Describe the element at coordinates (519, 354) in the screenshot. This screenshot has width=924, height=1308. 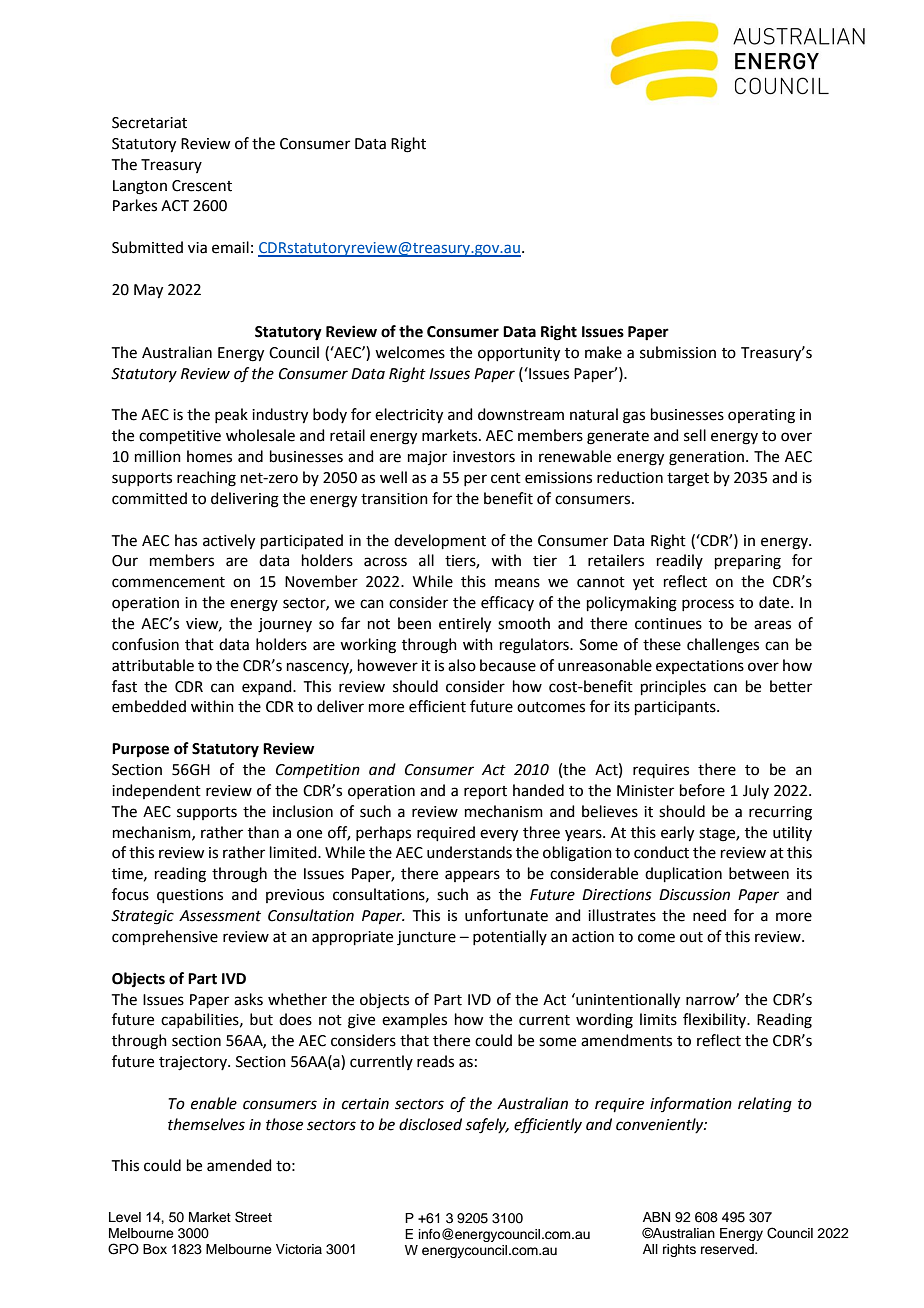
I see `opportunity` at that location.
